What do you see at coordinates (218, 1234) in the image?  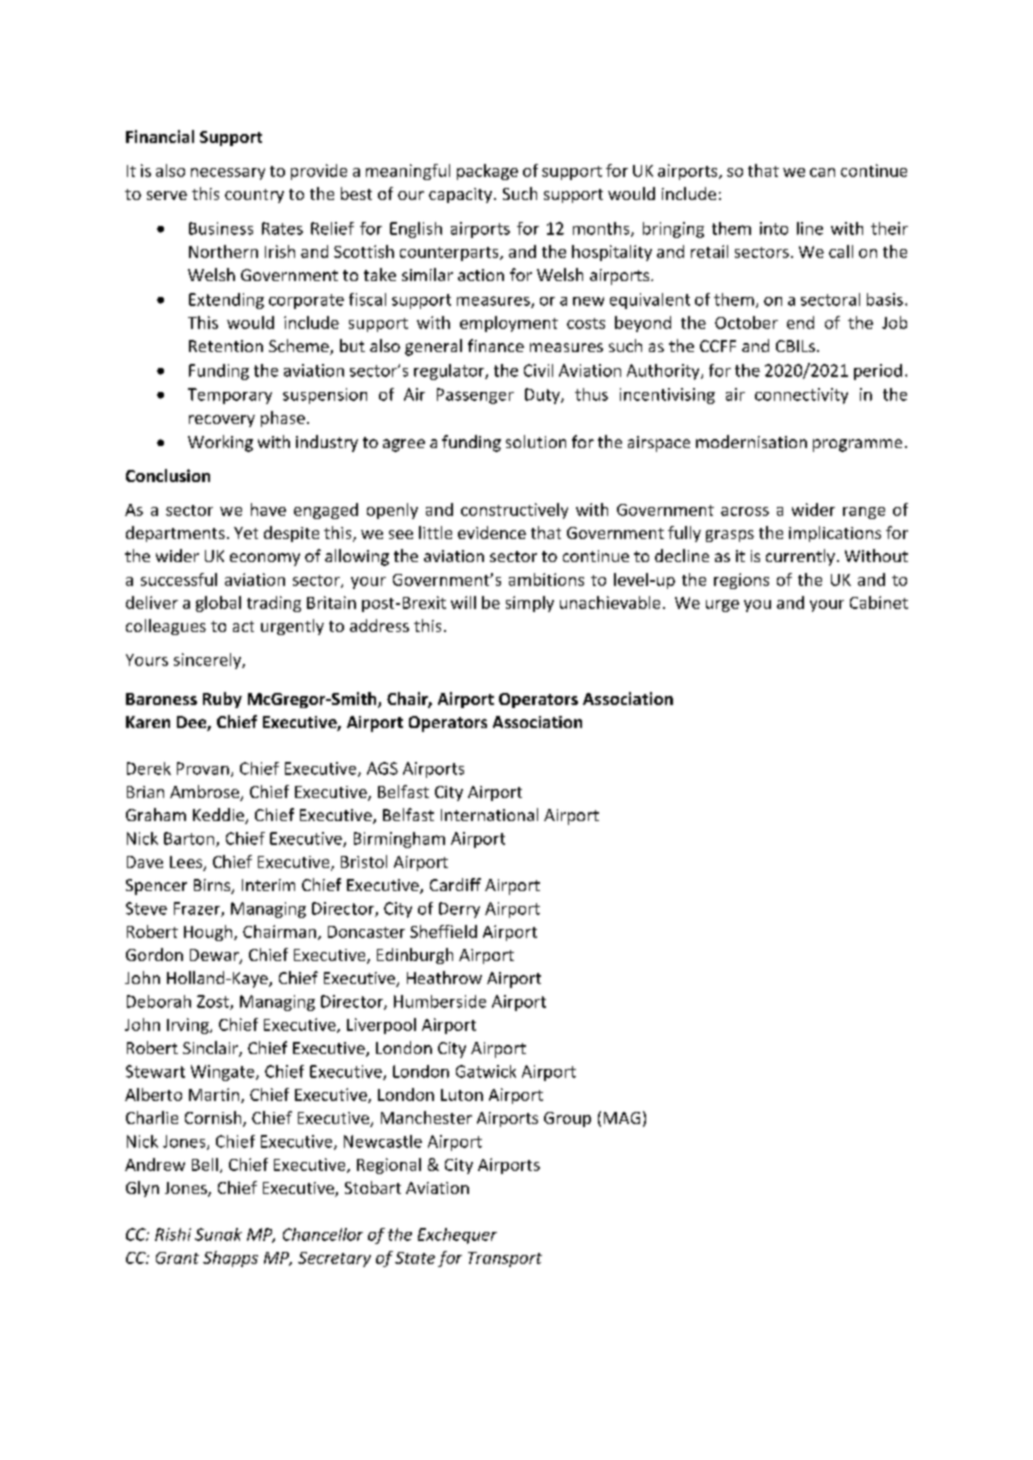 I see `Sunak` at bounding box center [218, 1234].
